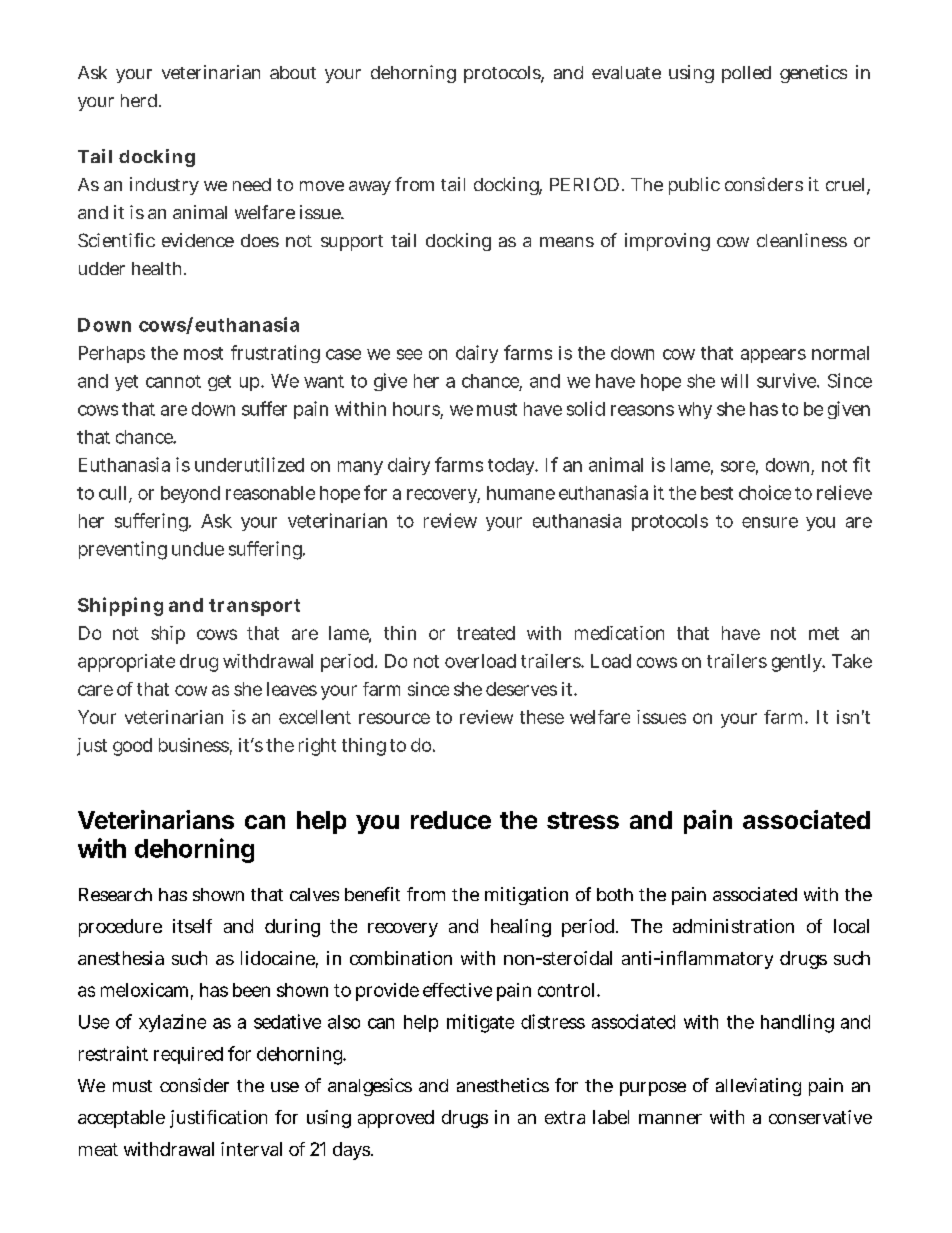 The image size is (952, 1233). What do you see at coordinates (254, 607) in the document?
I see `transport` at bounding box center [254, 607].
